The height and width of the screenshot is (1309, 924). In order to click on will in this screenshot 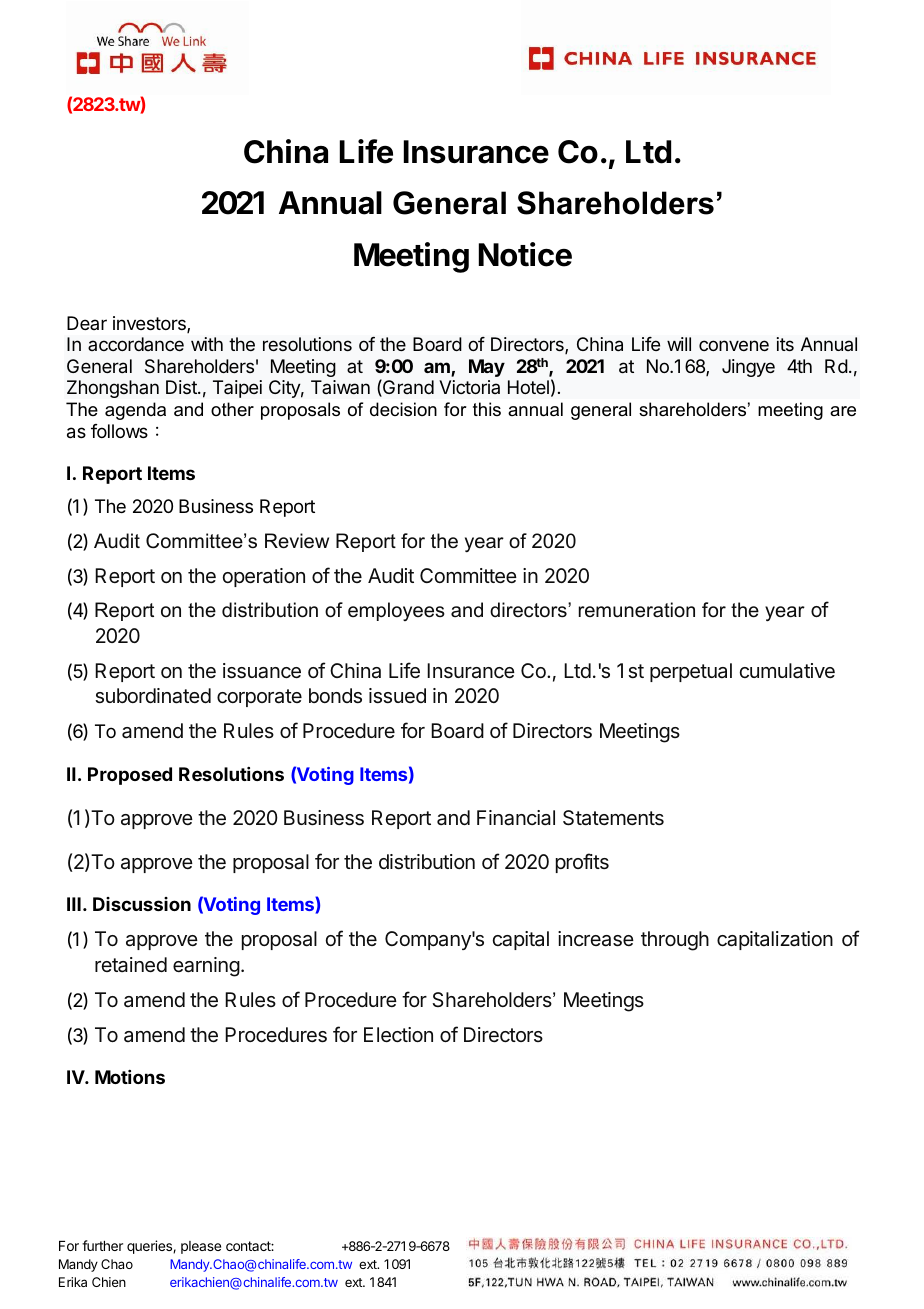, I will do `click(679, 344)`.
